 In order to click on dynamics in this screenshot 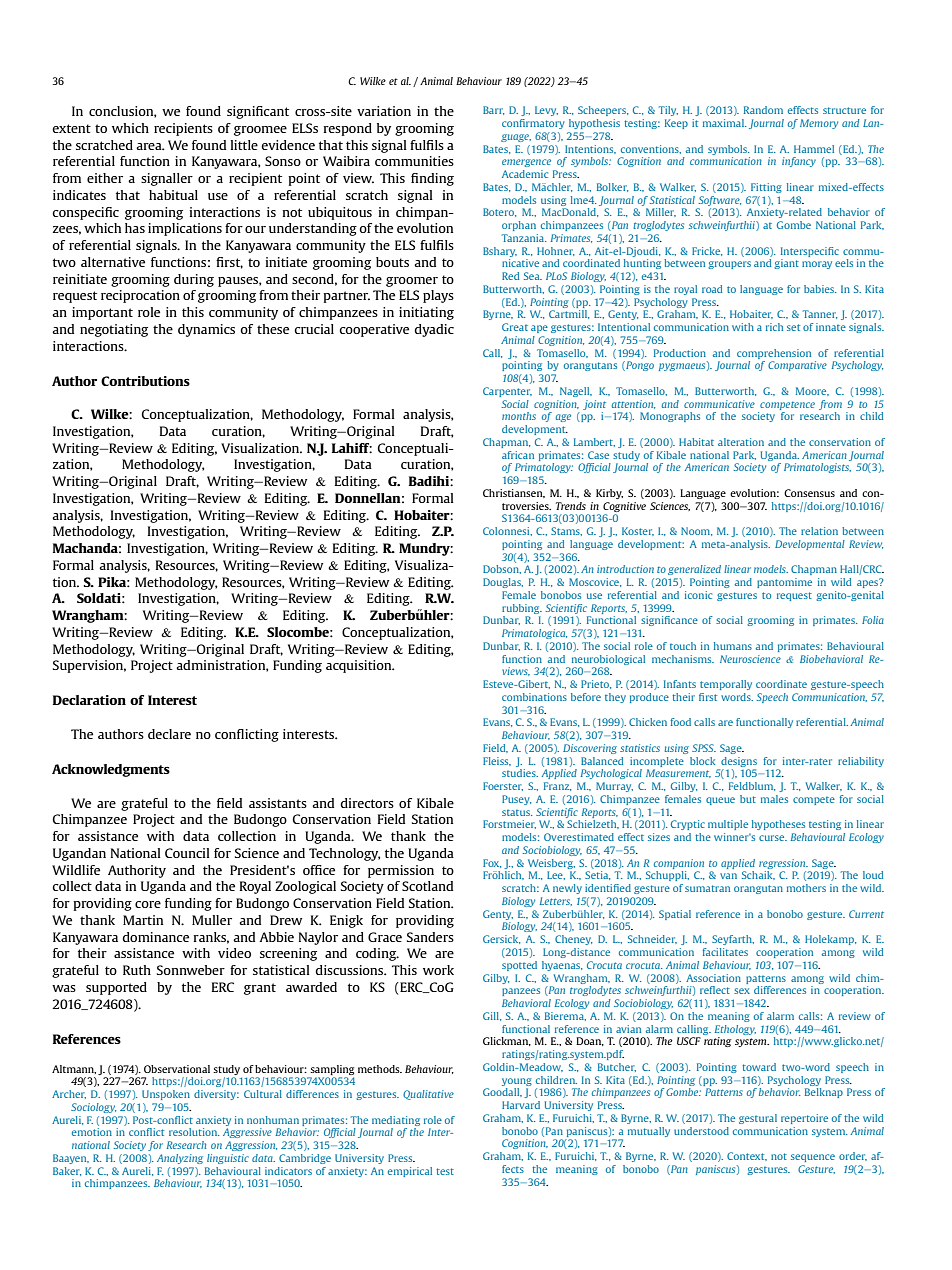, I will do `click(206, 330)`.
